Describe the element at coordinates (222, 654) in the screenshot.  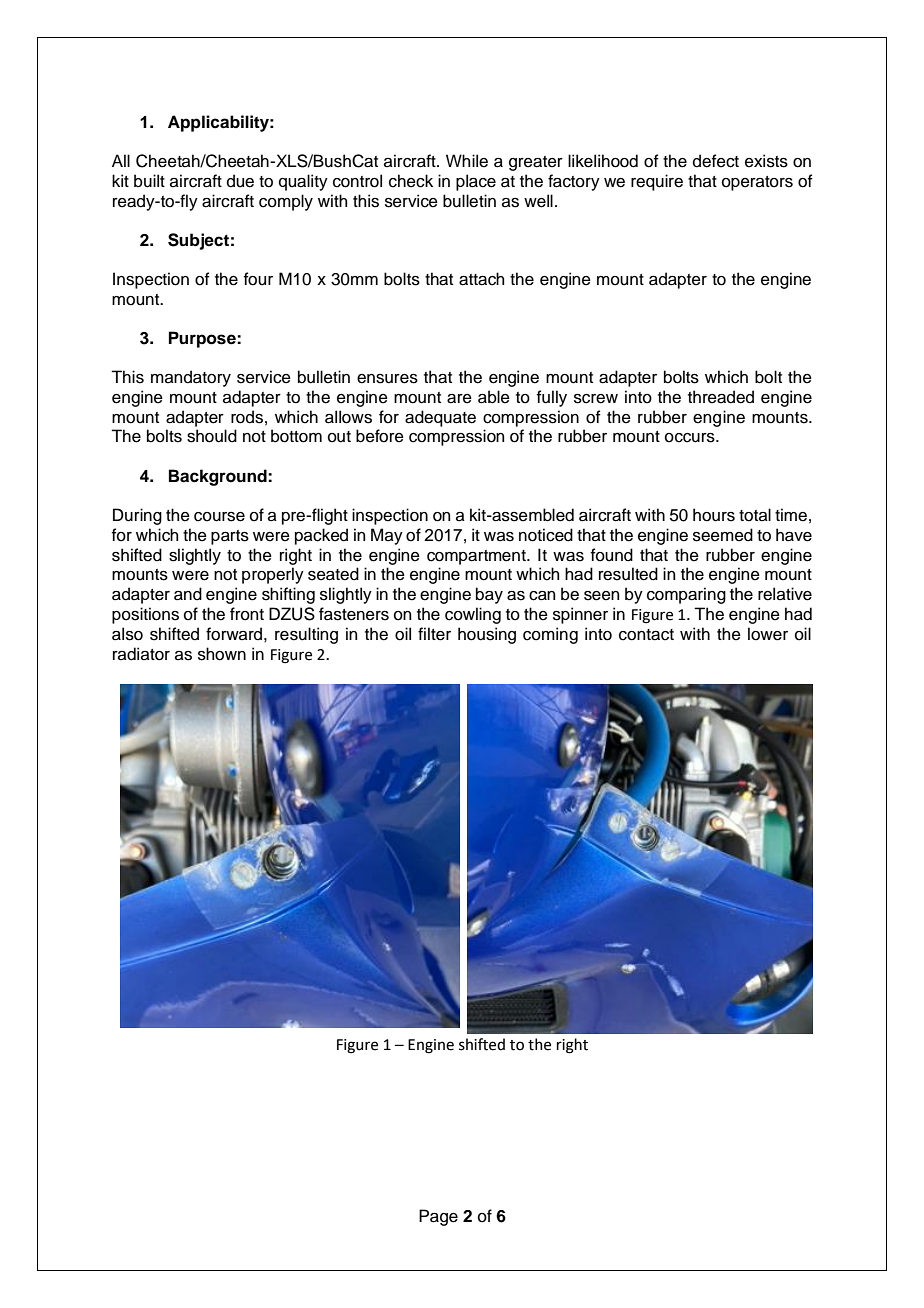
I see `shown` at that location.
